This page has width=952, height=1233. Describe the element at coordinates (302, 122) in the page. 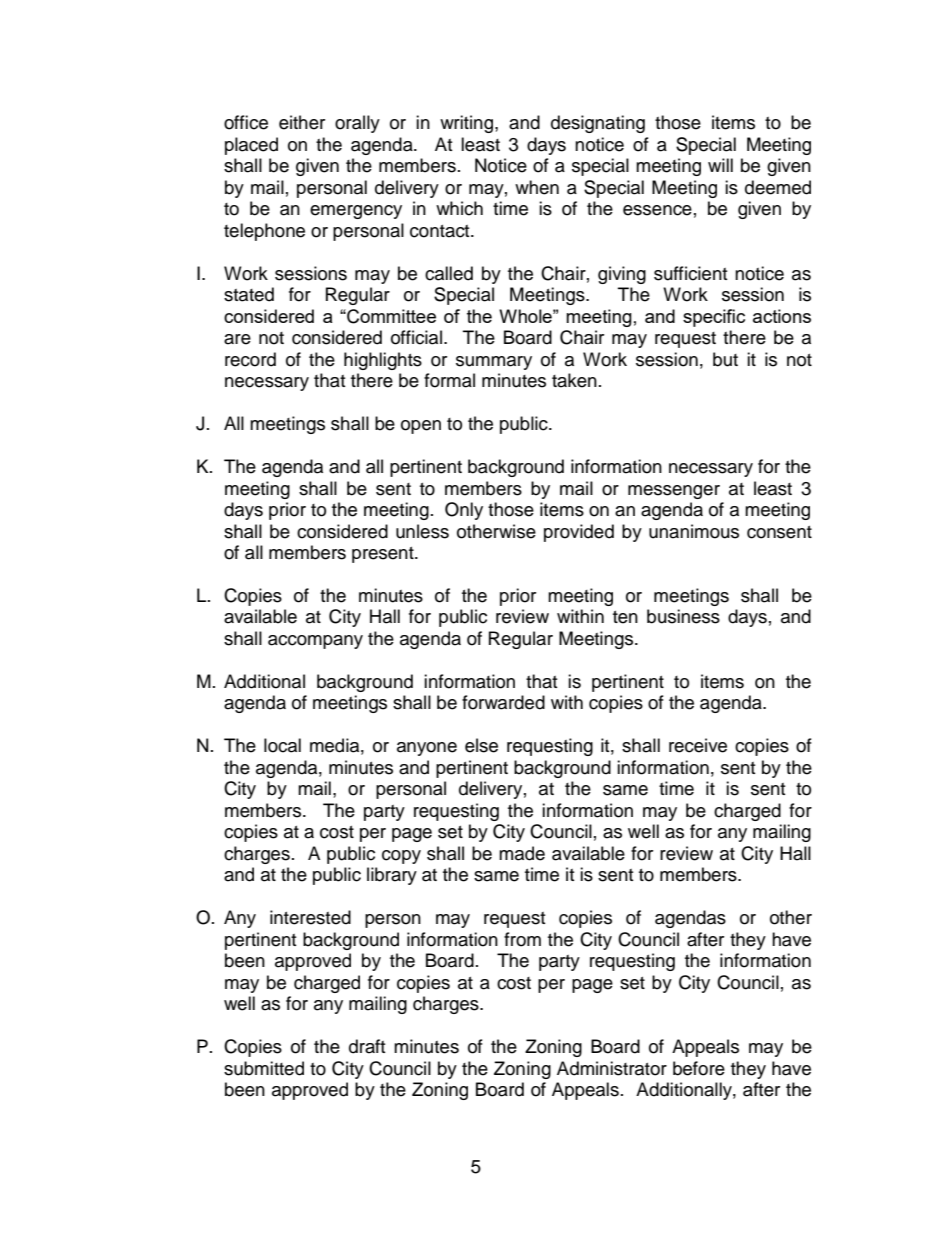

I see `either` at that location.
